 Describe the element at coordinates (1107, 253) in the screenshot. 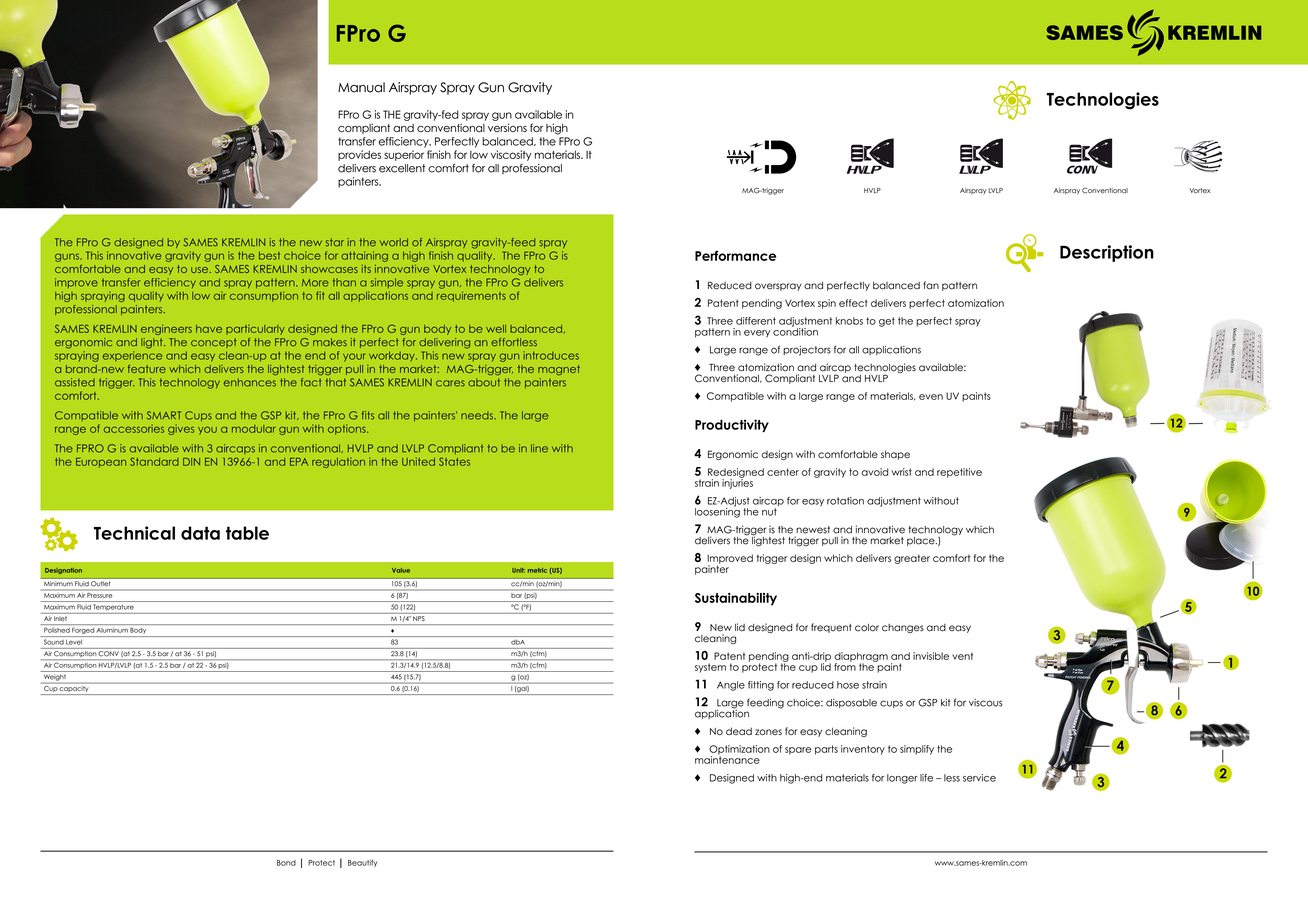

I see `Description` at that location.
